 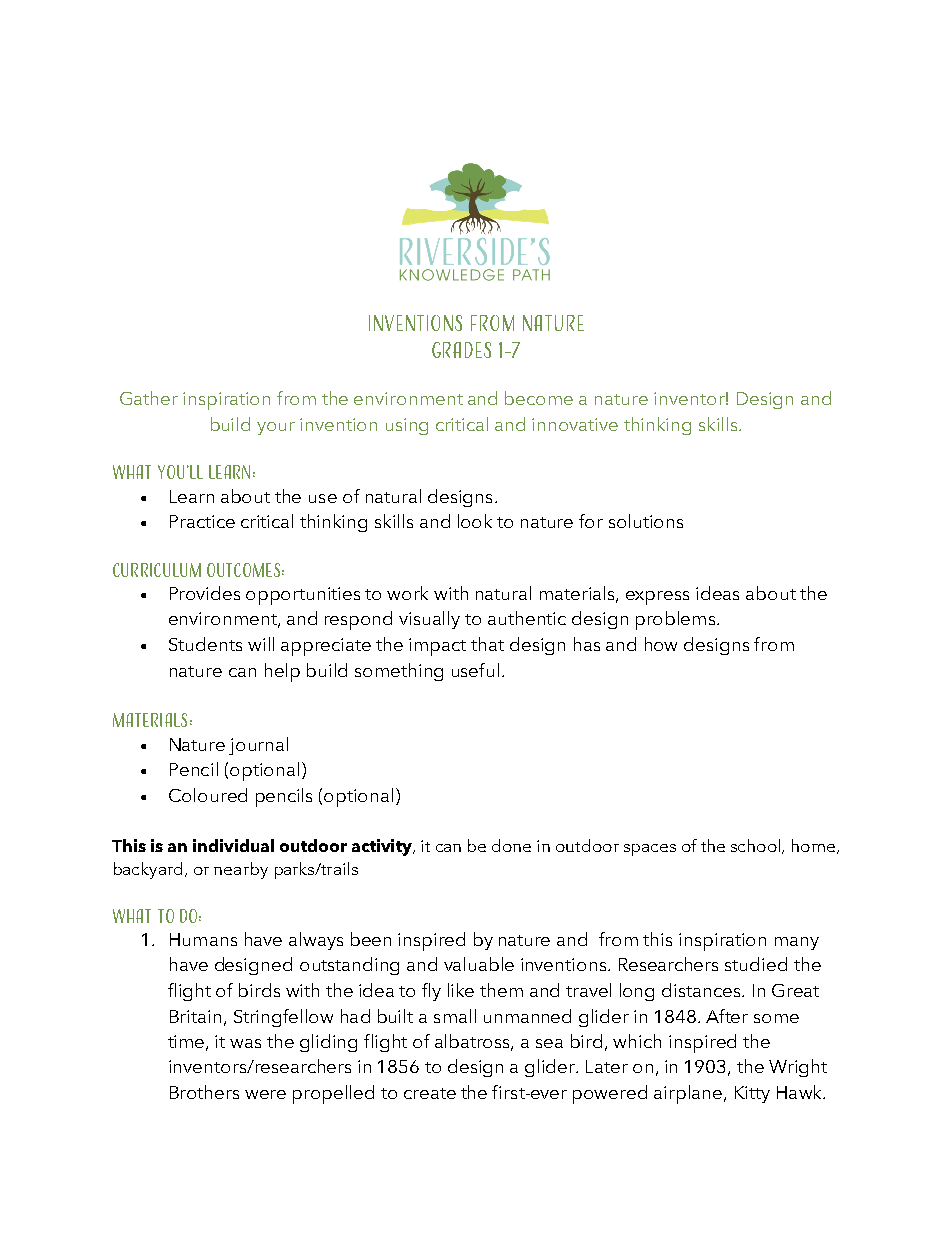 What do you see at coordinates (661, 644) in the page?
I see `how` at bounding box center [661, 644].
